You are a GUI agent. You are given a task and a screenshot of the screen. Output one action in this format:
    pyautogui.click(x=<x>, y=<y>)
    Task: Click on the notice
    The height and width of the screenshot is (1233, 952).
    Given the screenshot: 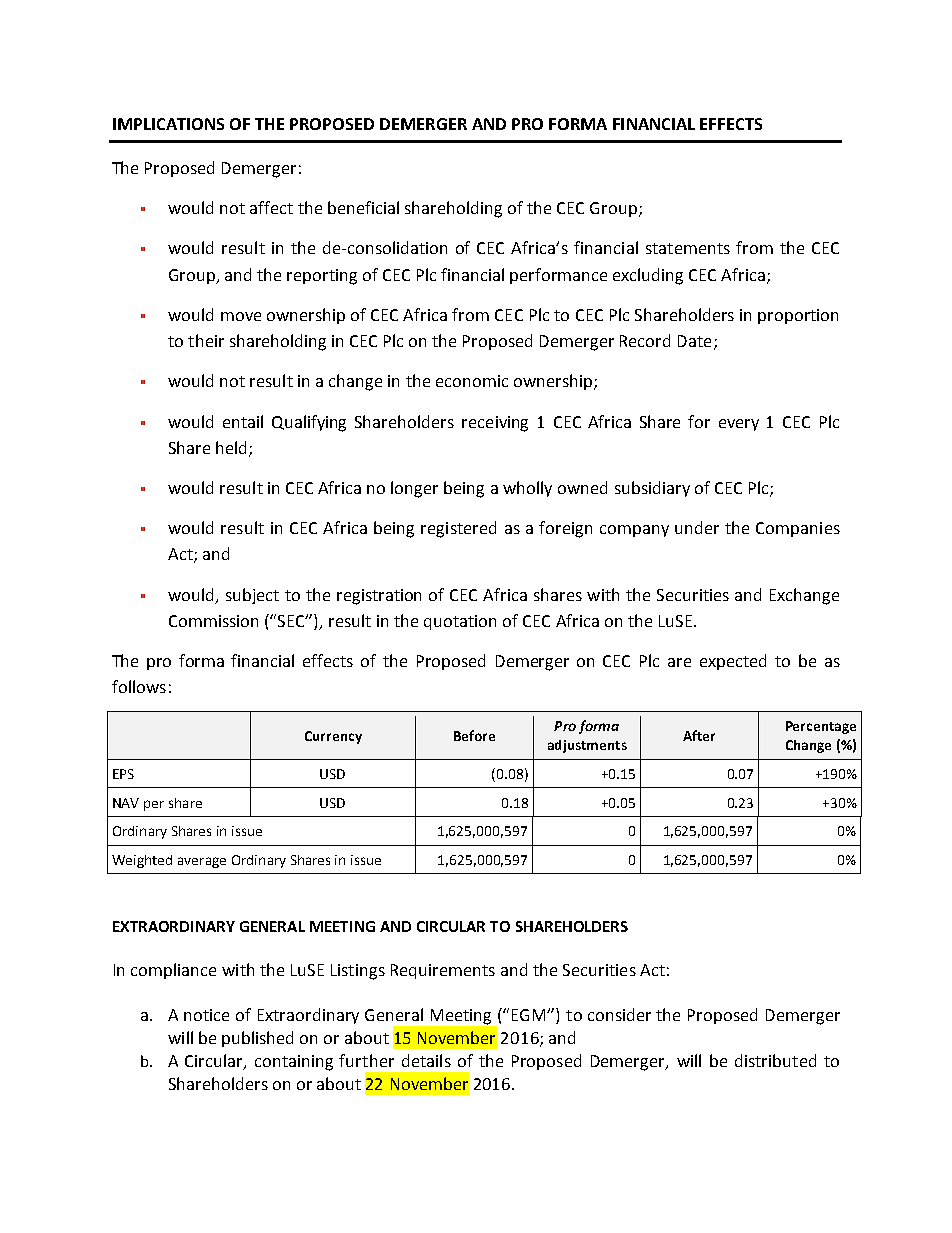 What is the action you would take?
    pyautogui.click(x=206, y=1015)
